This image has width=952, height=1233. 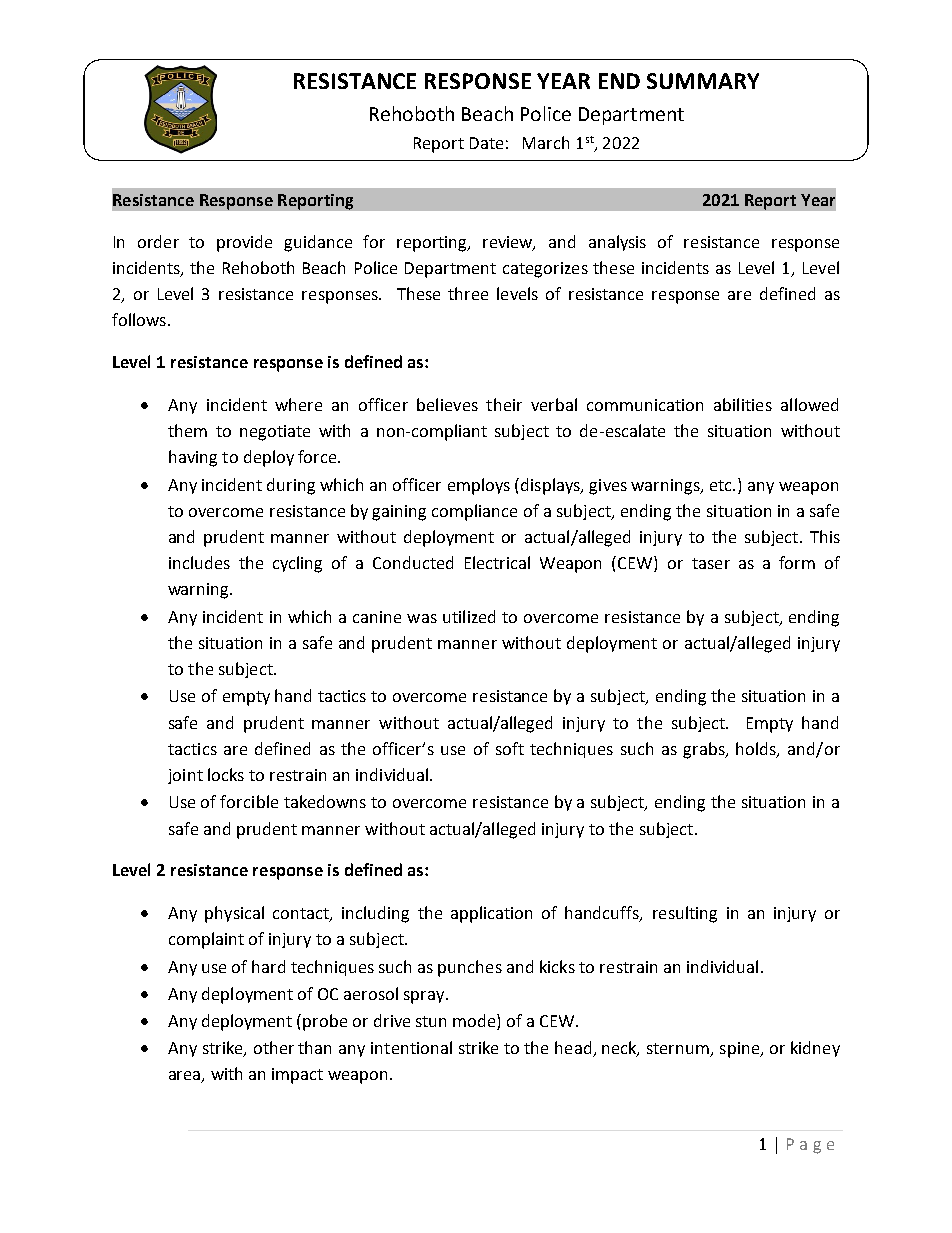 I want to click on area, so click(x=186, y=1077).
